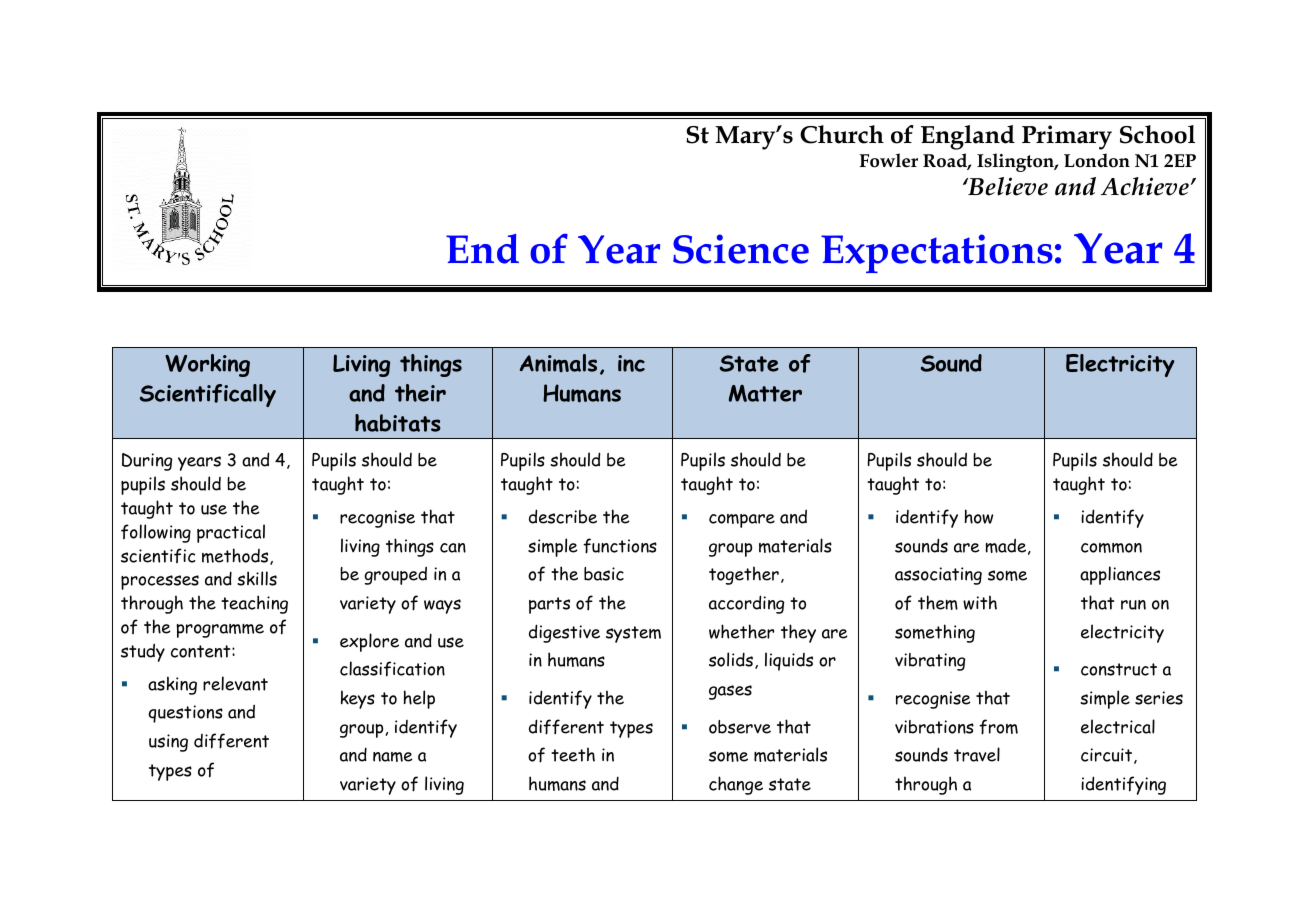 Image resolution: width=1308 pixels, height=924 pixels. Describe the element at coordinates (482, 249) in the image. I see `End` at that location.
